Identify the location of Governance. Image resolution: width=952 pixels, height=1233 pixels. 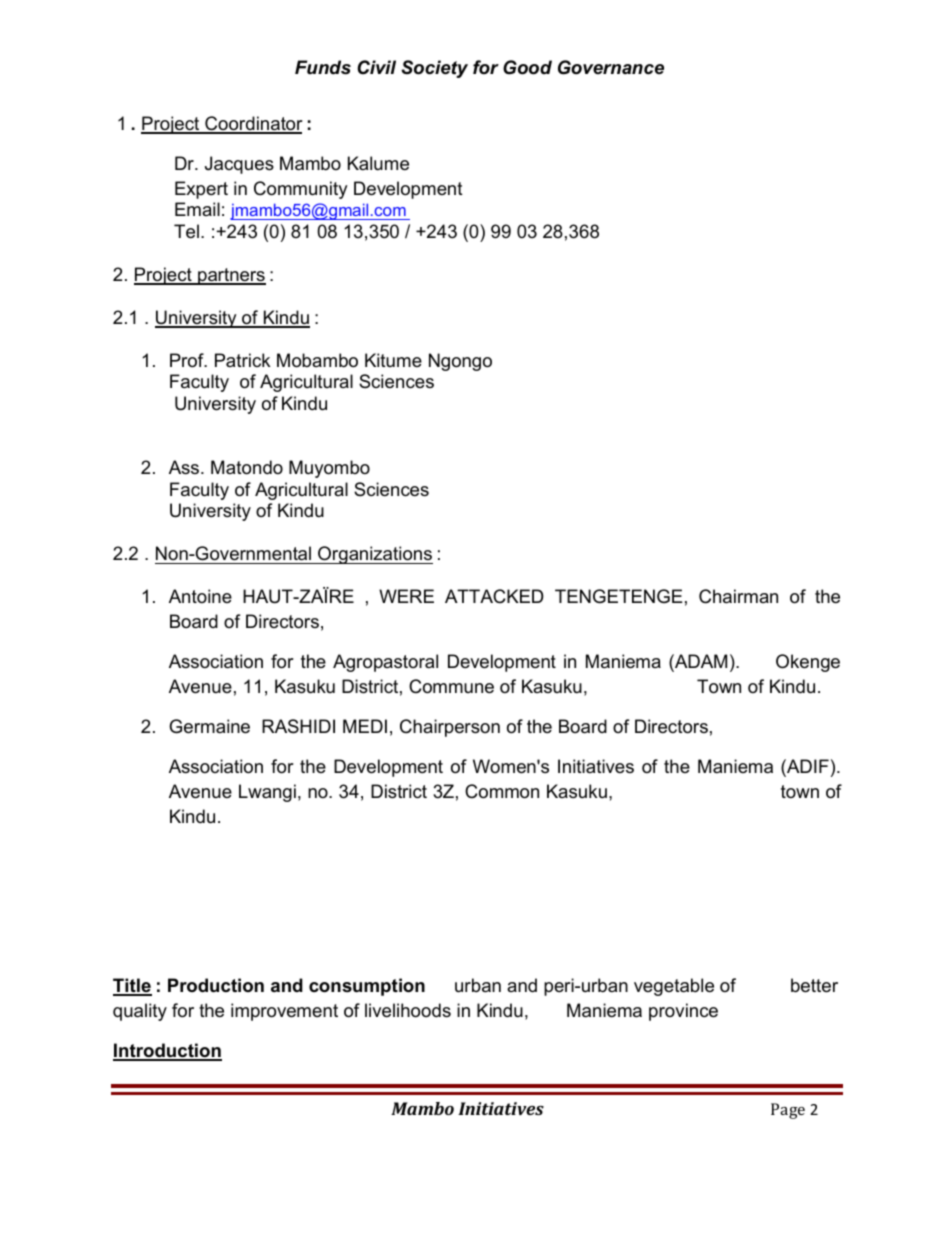
(611, 67).
